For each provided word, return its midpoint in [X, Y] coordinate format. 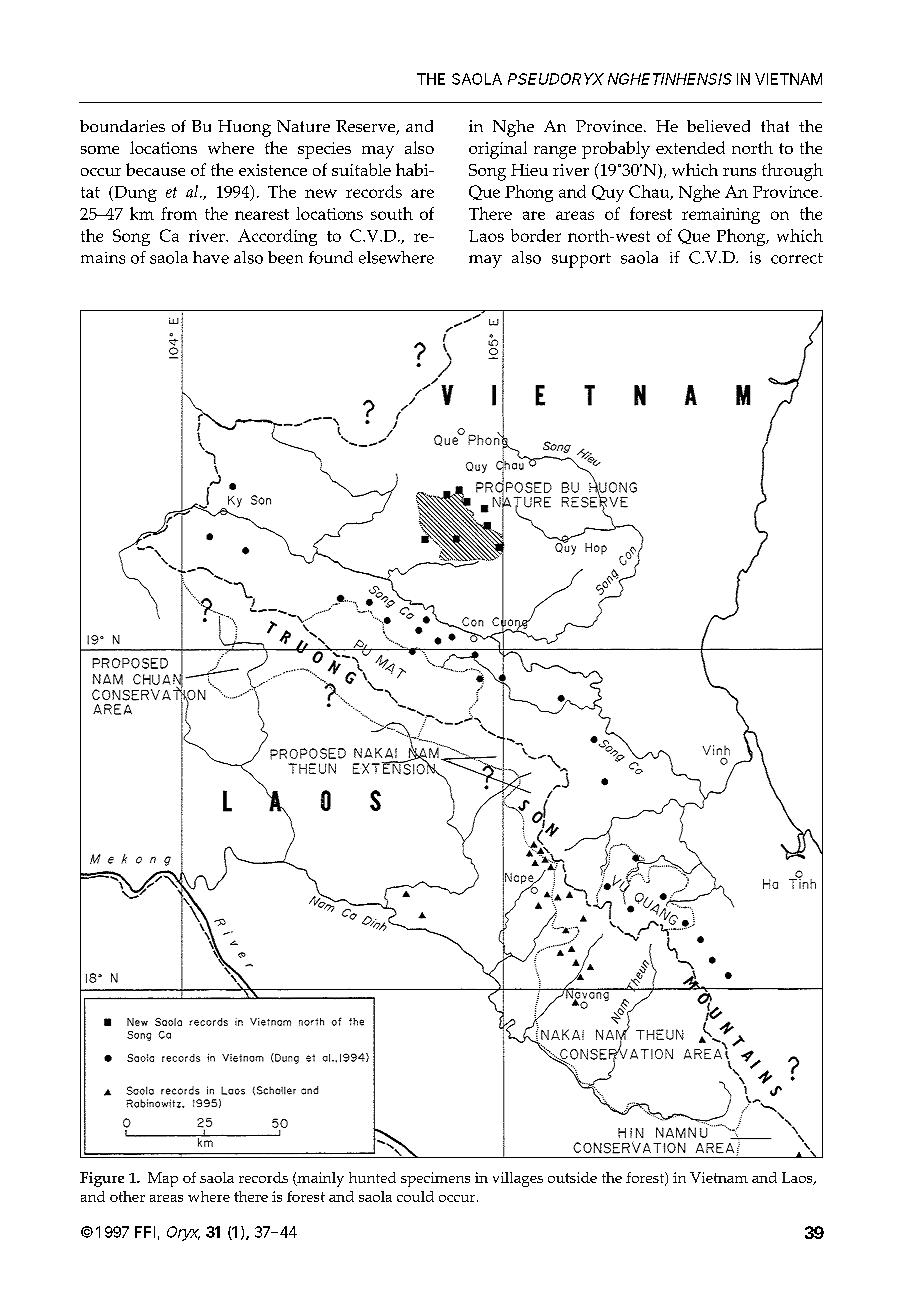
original [498, 150]
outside [572, 1177]
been [285, 257]
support [581, 260]
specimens [435, 1179]
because [155, 169]
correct [797, 258]
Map [163, 1179]
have [211, 257]
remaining [721, 216]
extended [690, 147]
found [331, 257]
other [127, 1196]
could [415, 1196]
